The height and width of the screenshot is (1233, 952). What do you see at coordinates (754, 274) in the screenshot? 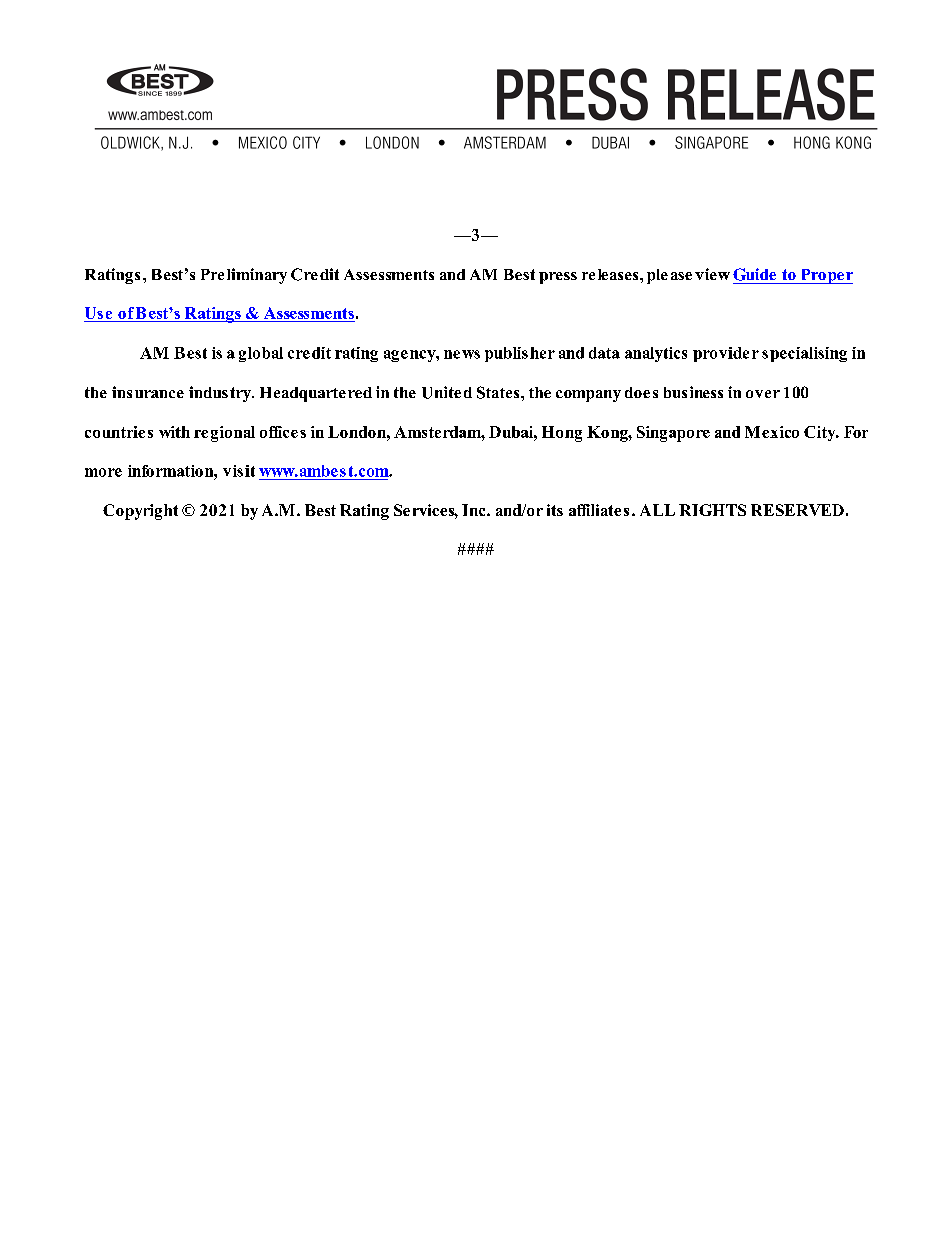
I see `Guide` at bounding box center [754, 274].
